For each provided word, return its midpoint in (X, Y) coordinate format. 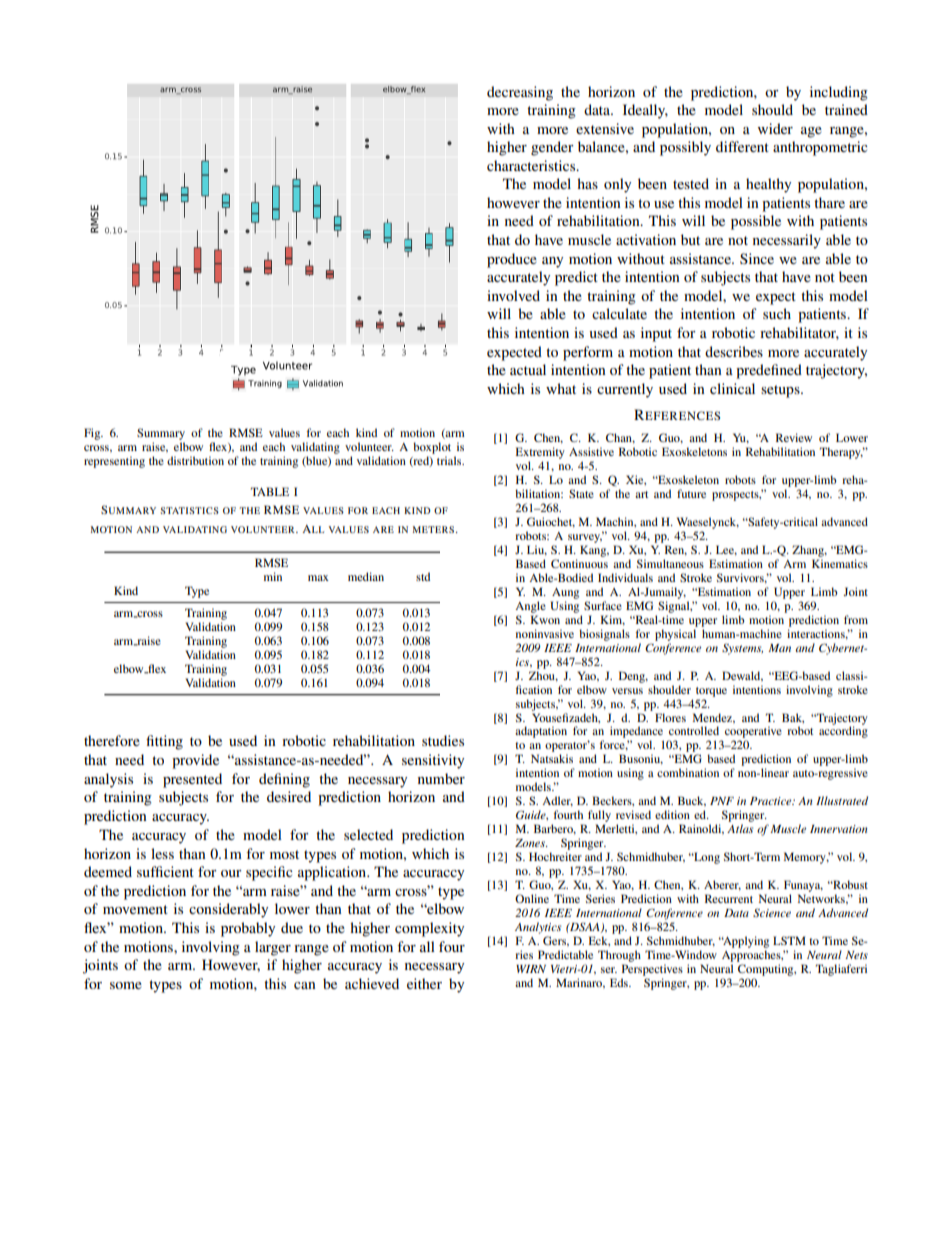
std (423, 576)
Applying (745, 942)
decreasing (520, 93)
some (126, 985)
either (424, 983)
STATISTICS (189, 510)
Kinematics (840, 563)
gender (552, 148)
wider (775, 128)
